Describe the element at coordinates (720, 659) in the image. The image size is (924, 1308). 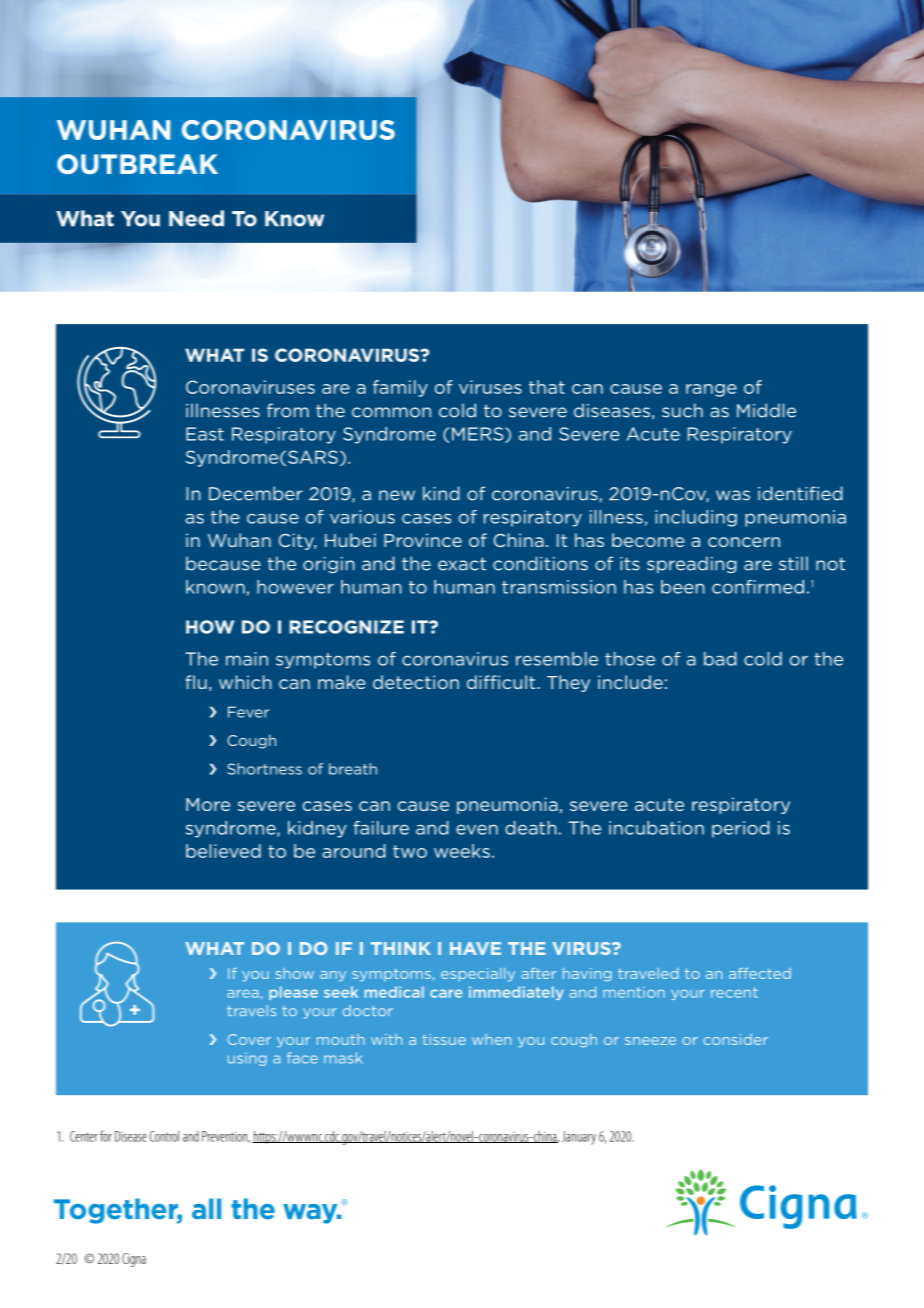
I see `bad` at that location.
